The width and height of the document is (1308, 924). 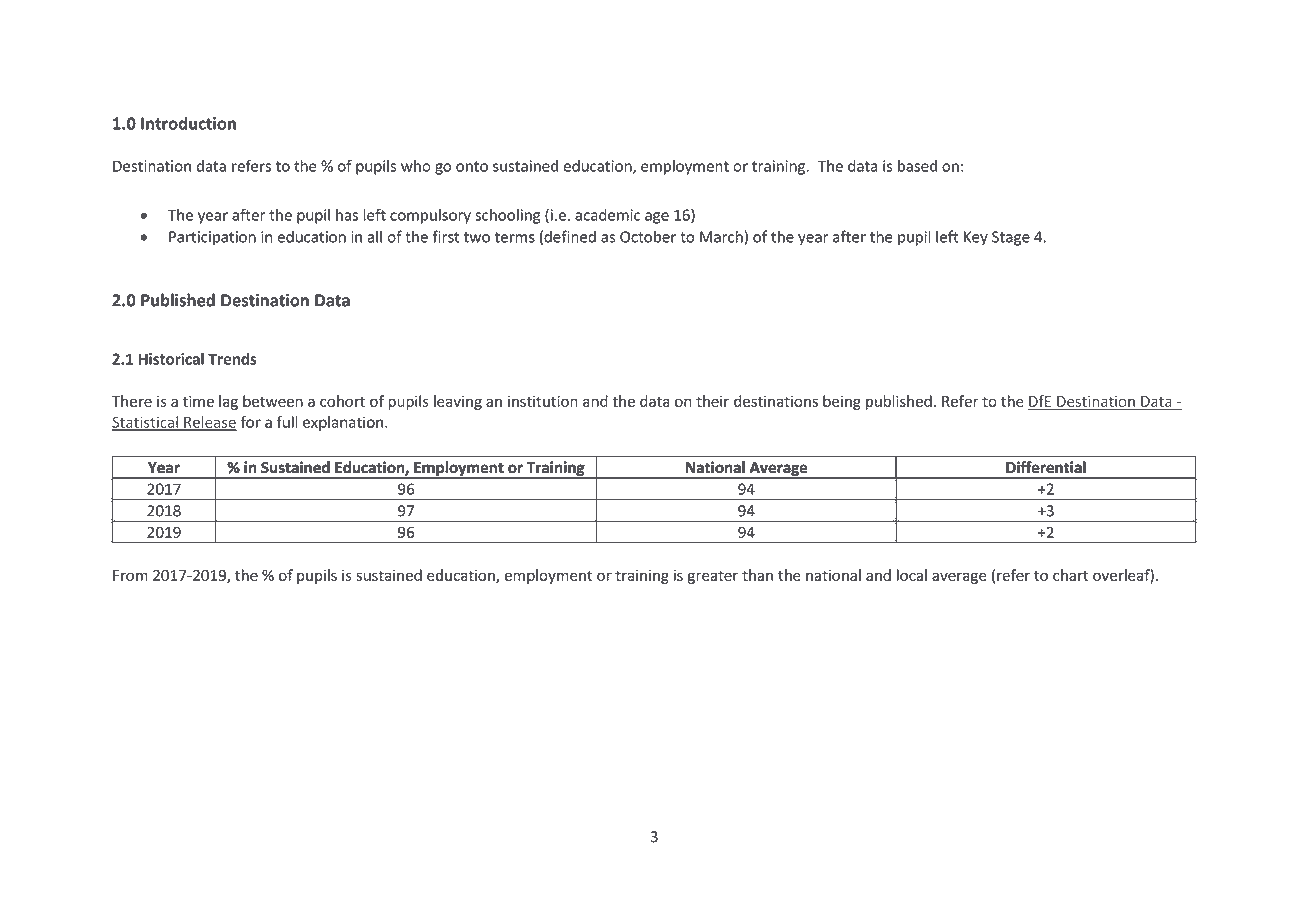 I want to click on Introduction, so click(x=188, y=123).
